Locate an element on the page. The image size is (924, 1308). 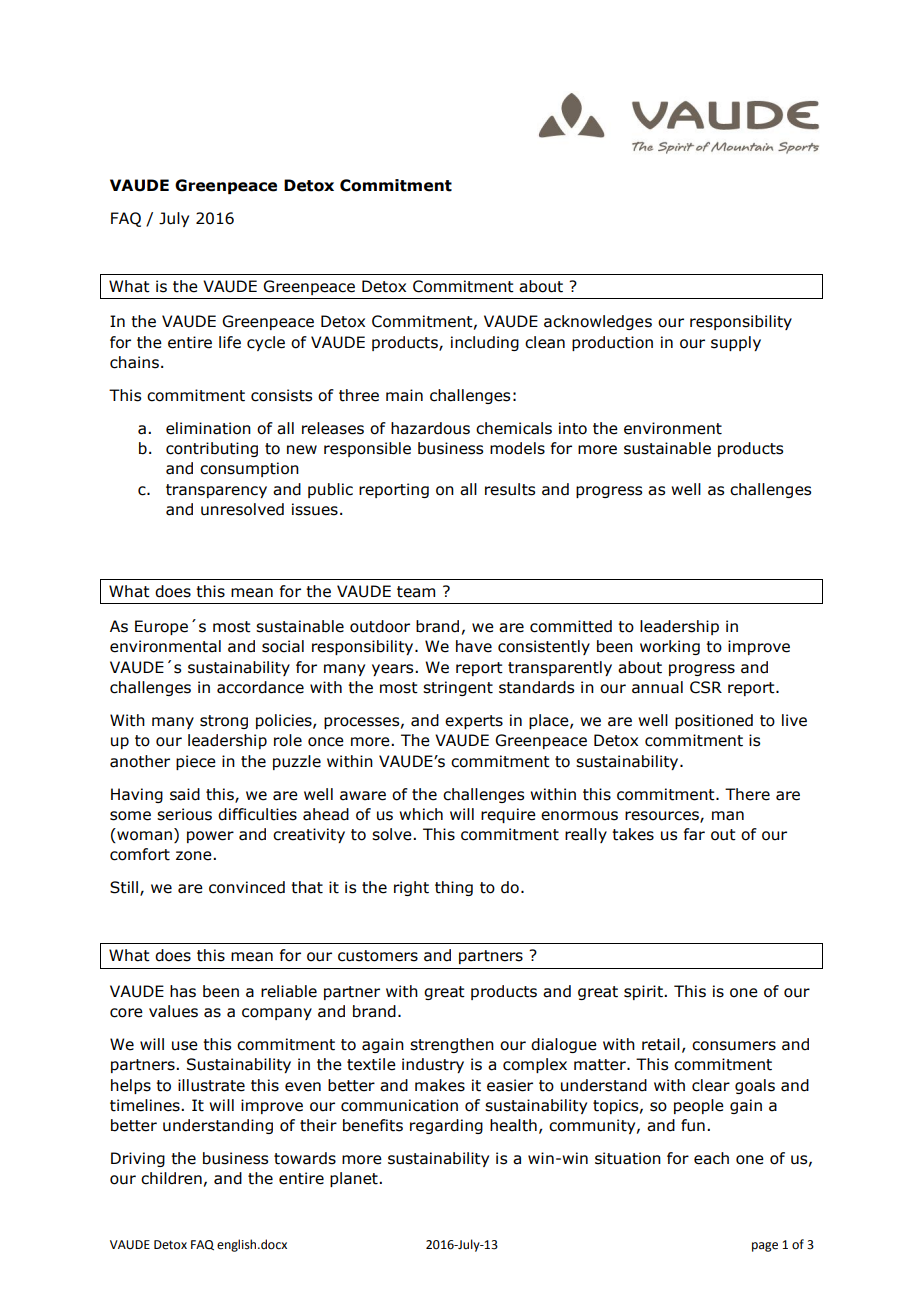
supply is located at coordinates (736, 343).
